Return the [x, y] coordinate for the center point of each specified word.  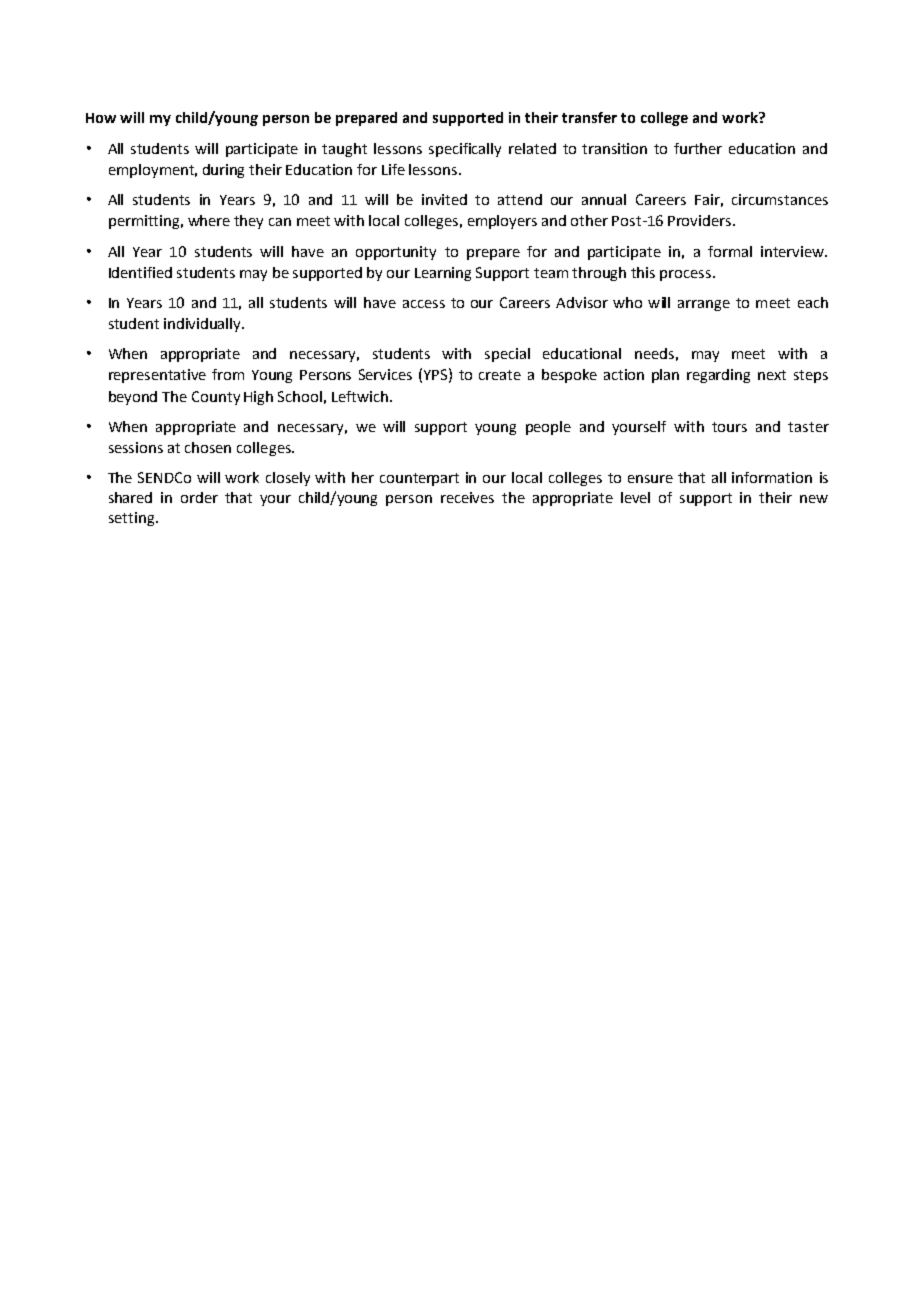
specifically [465, 150]
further [698, 148]
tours [729, 427]
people [548, 428]
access [424, 304]
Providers [701, 220]
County [216, 398]
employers [502, 222]
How [101, 118]
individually [204, 325]
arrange [704, 305]
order [199, 497]
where [209, 220]
